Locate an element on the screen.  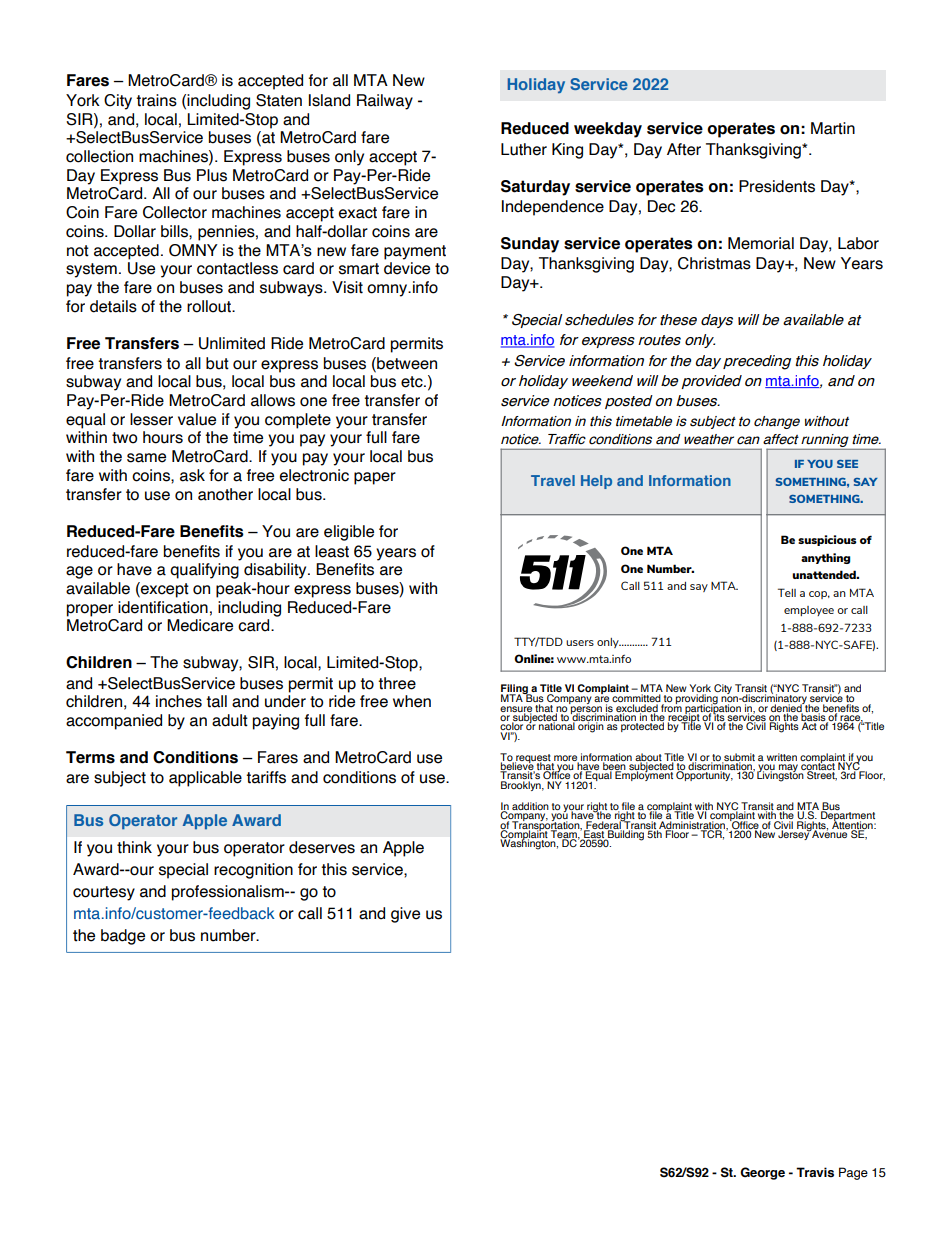
Christmas is located at coordinates (714, 263).
